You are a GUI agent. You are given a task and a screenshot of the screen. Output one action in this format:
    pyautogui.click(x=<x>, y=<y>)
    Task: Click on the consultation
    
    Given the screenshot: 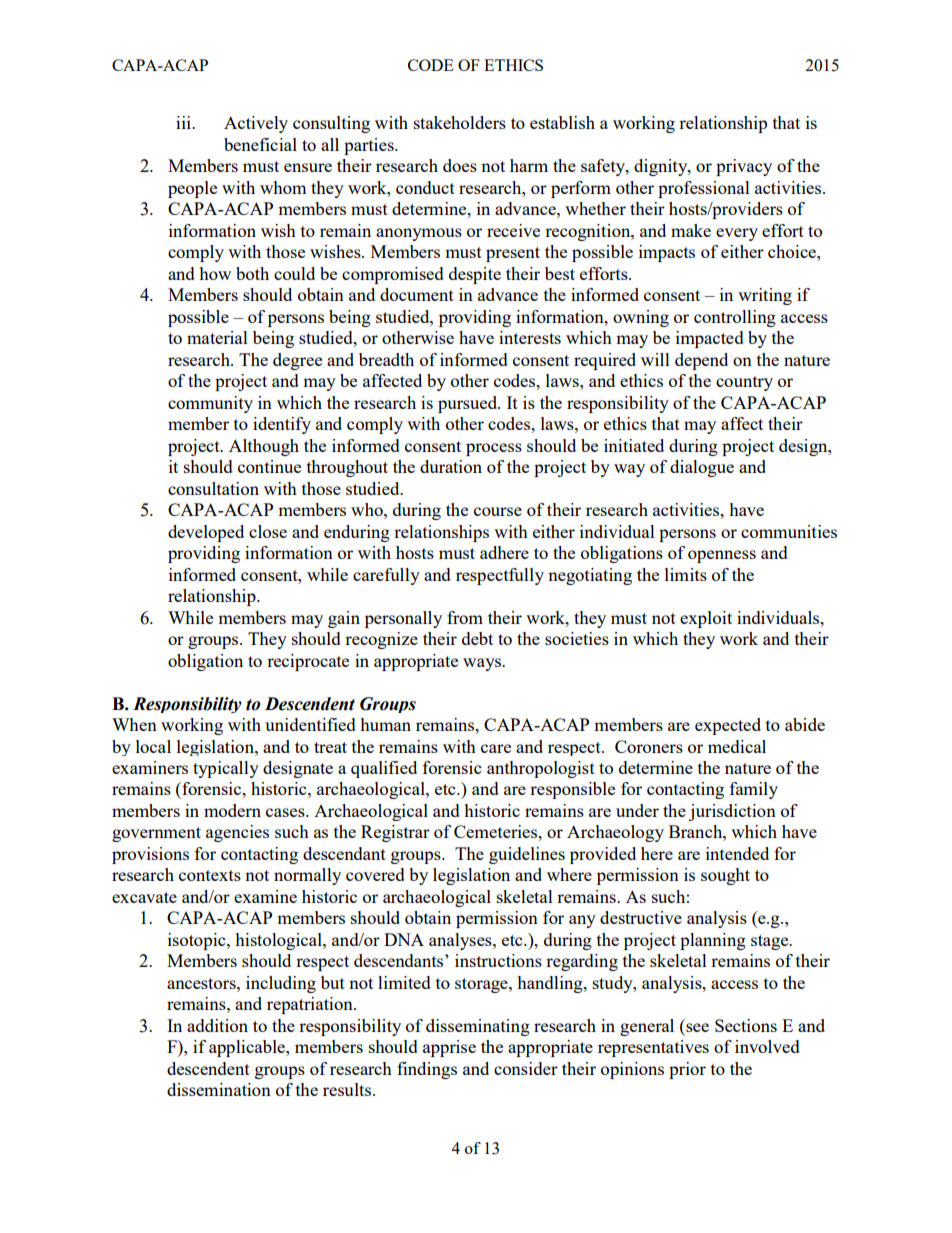 What is the action you would take?
    pyautogui.click(x=213, y=488)
